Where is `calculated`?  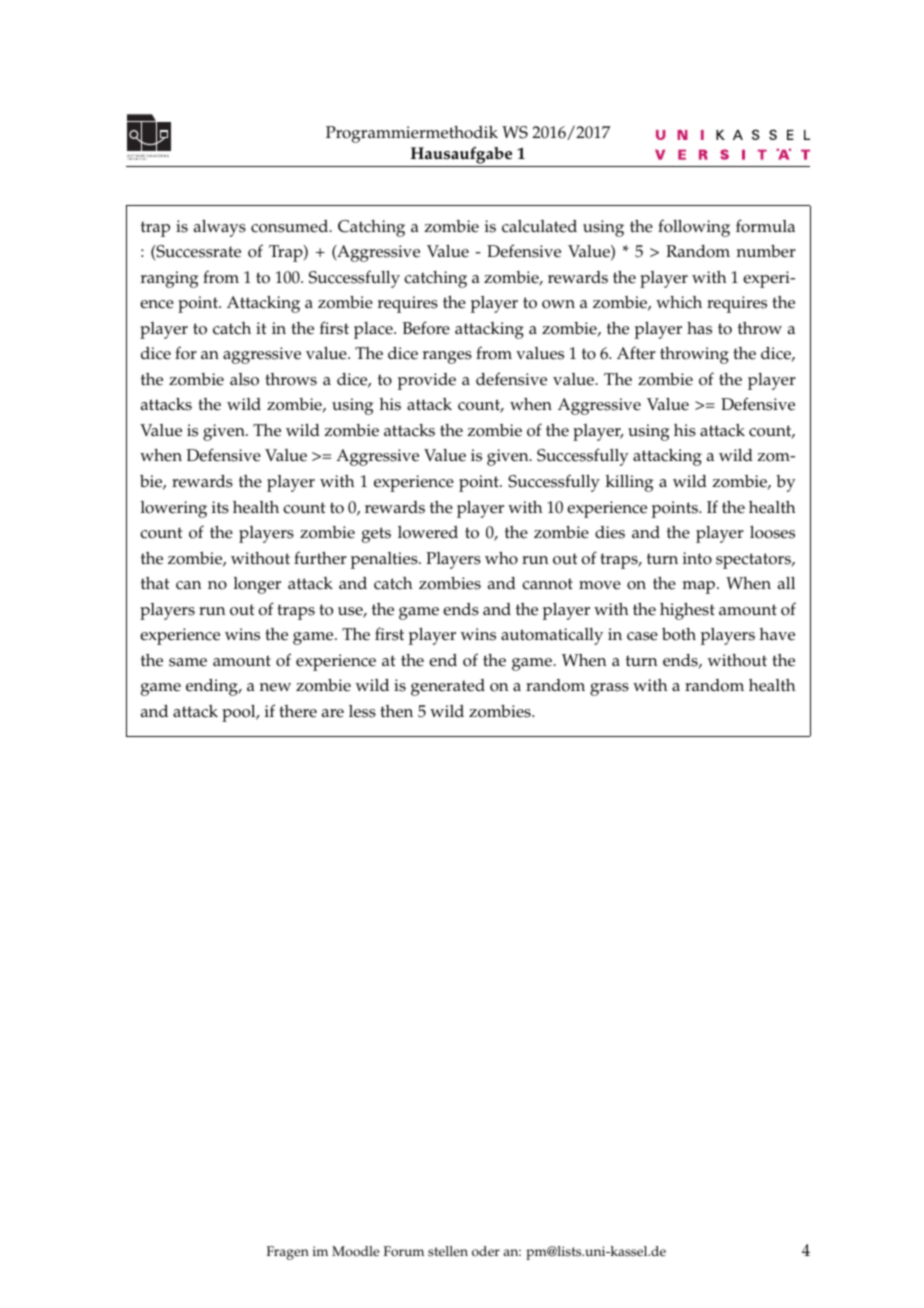
calculated is located at coordinates (539, 226).
